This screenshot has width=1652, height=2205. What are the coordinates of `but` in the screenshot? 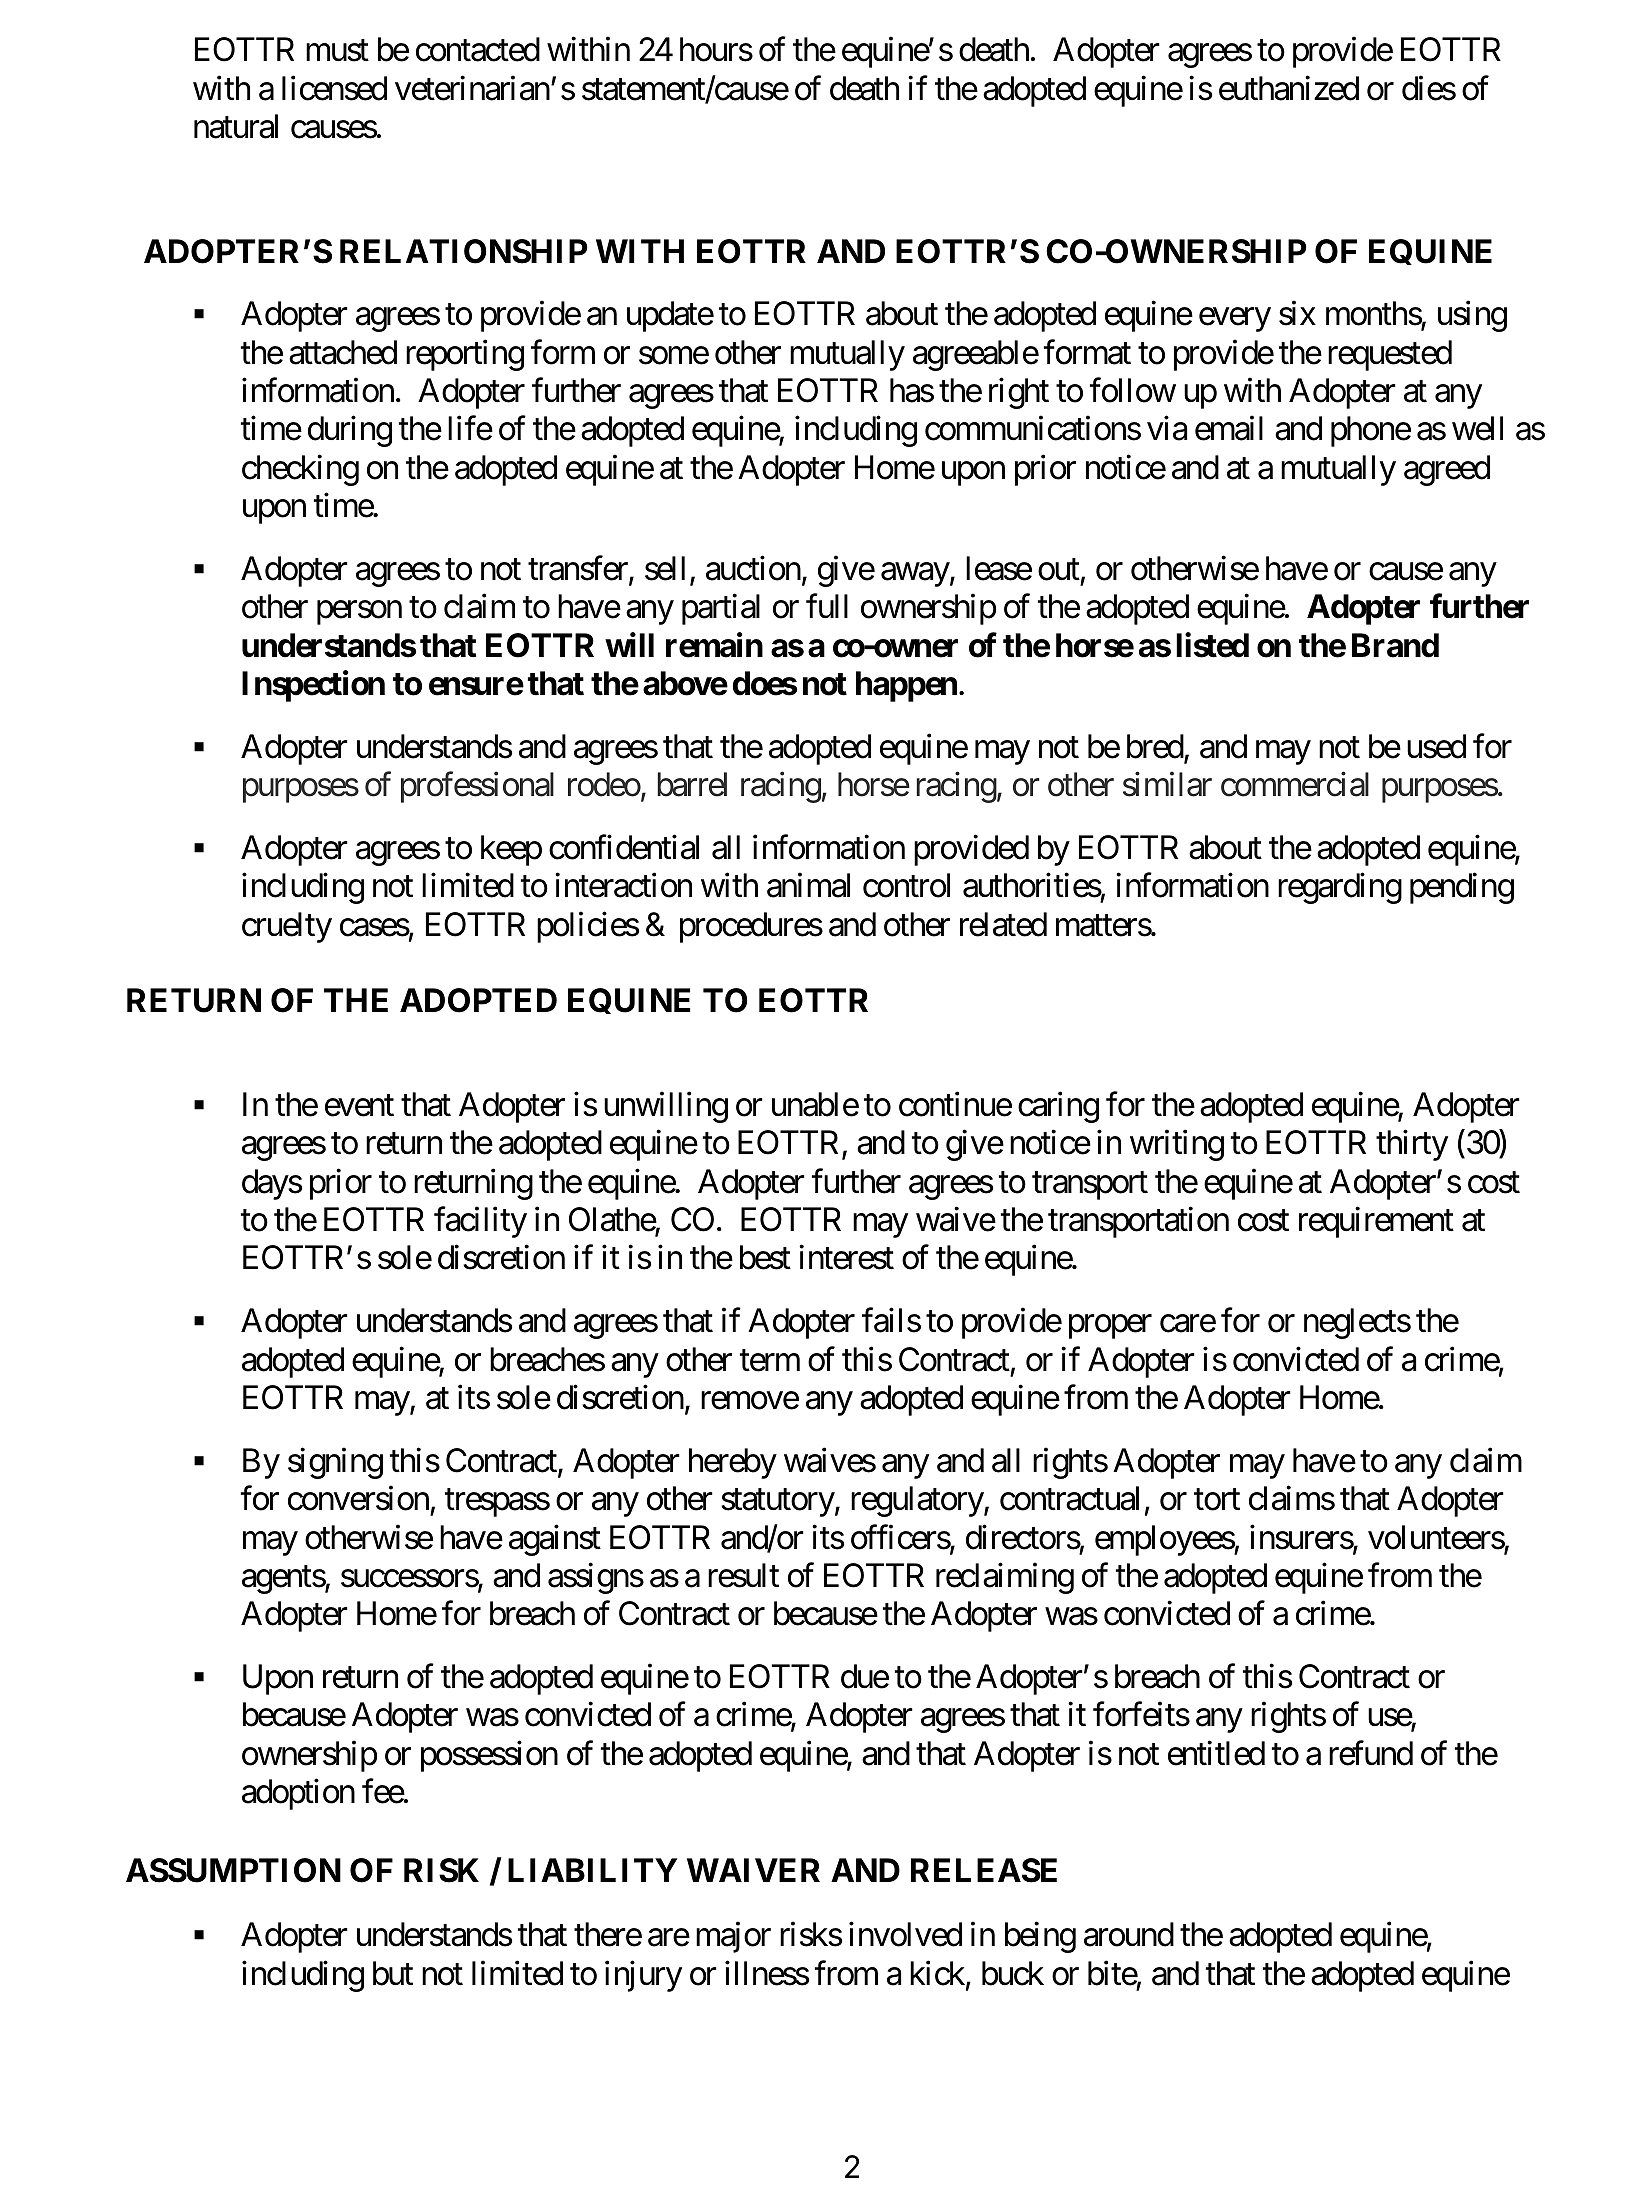 It's located at (393, 1973).
